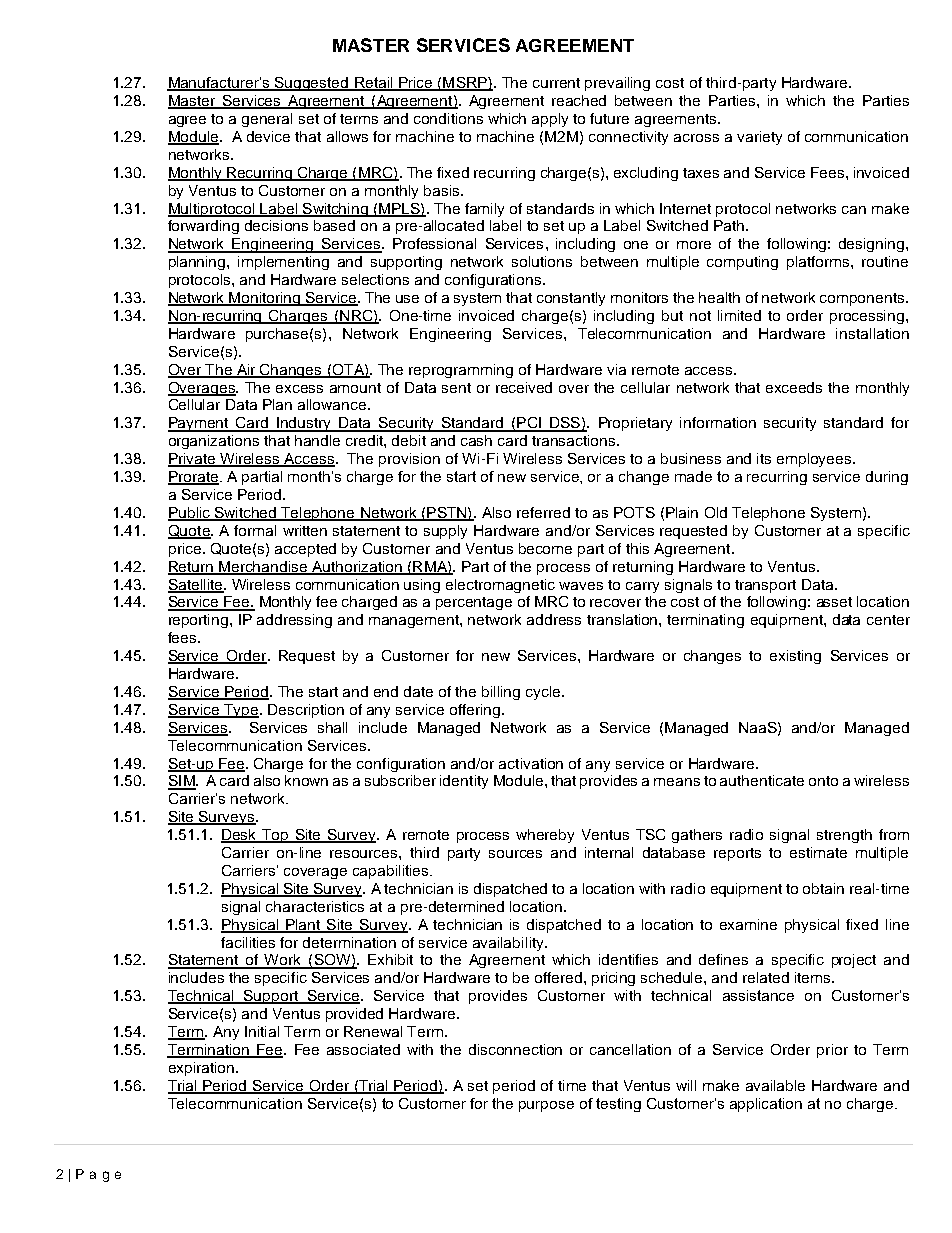  Describe the element at coordinates (550, 120) in the image. I see `apply` at that location.
